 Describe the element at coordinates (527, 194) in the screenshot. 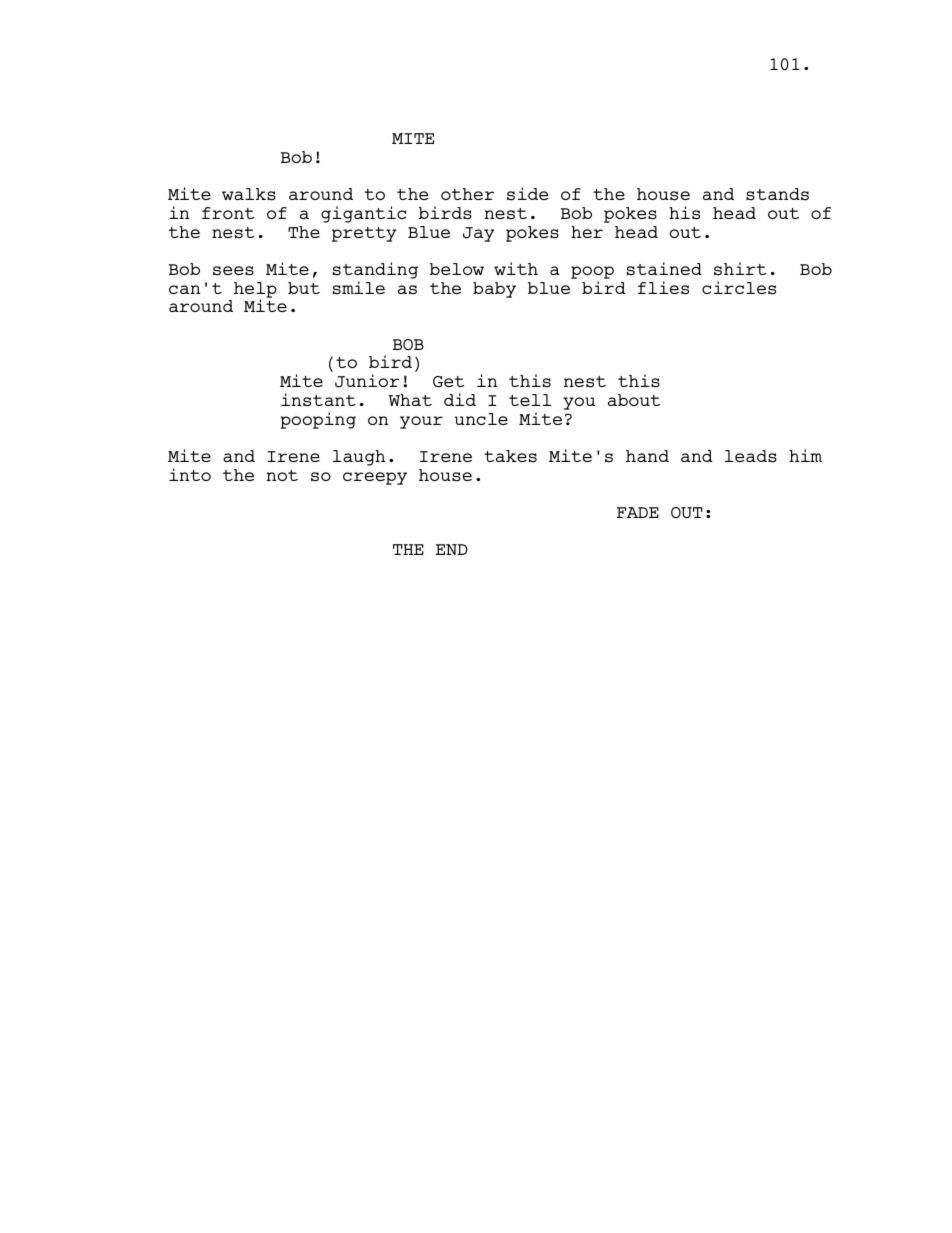

I see `side` at that location.
